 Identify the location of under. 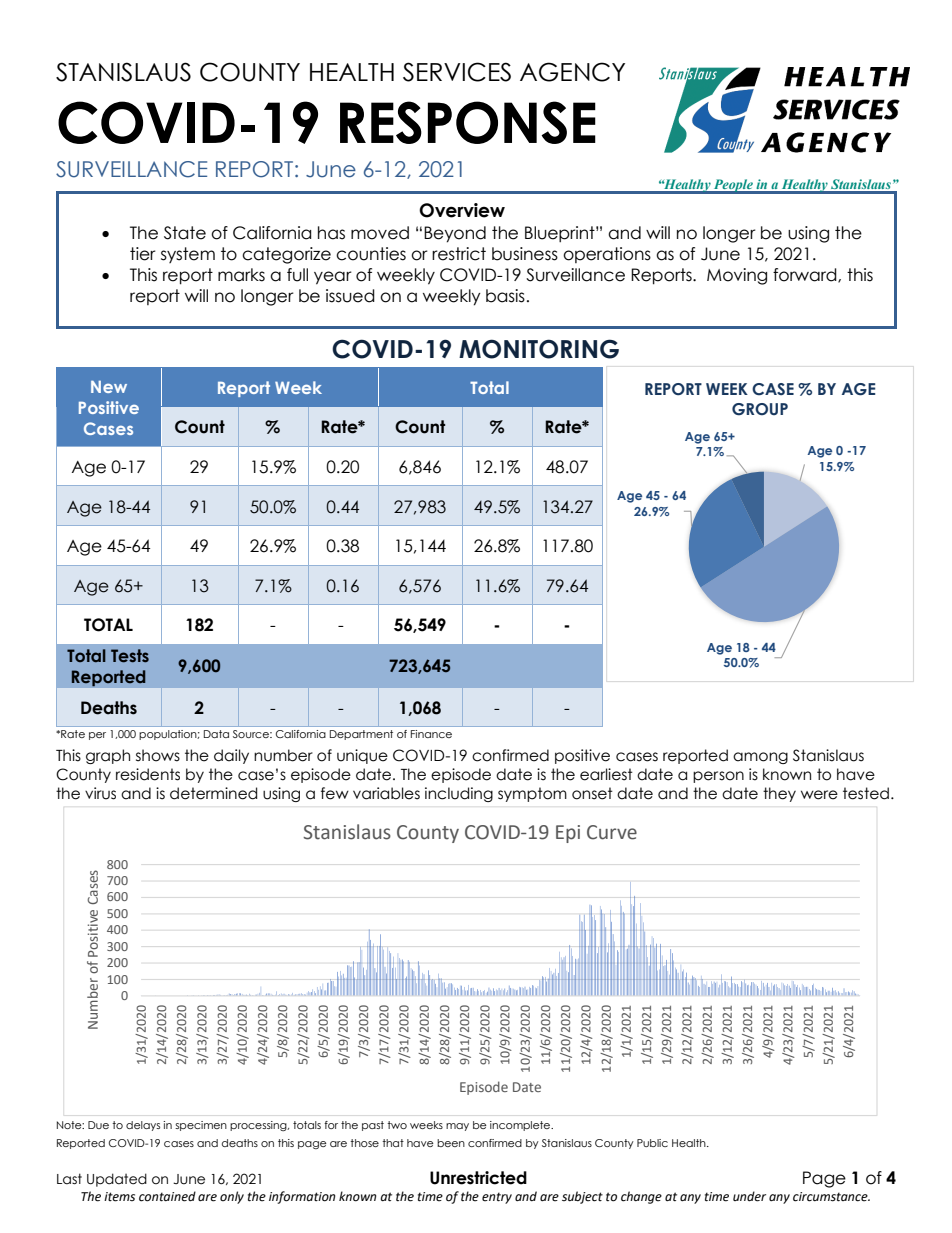
(749, 1196).
